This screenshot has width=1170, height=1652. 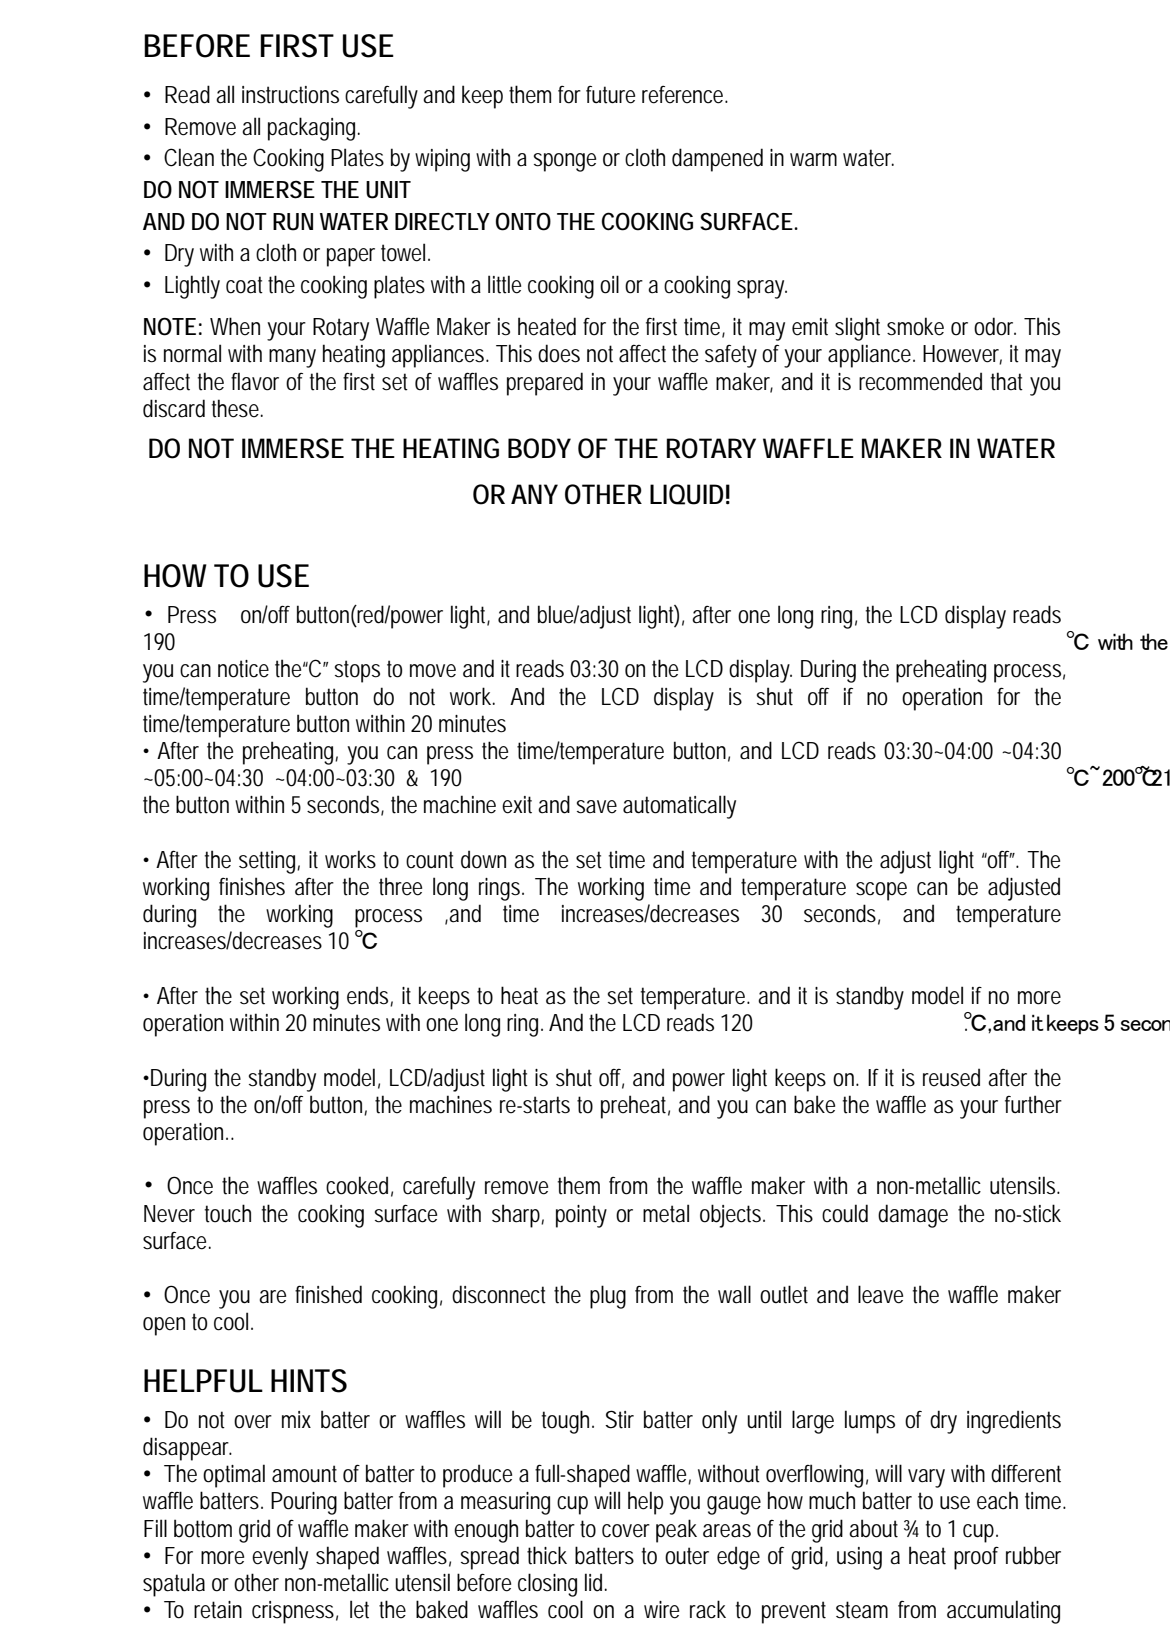 I want to click on packaging, so click(x=314, y=129).
